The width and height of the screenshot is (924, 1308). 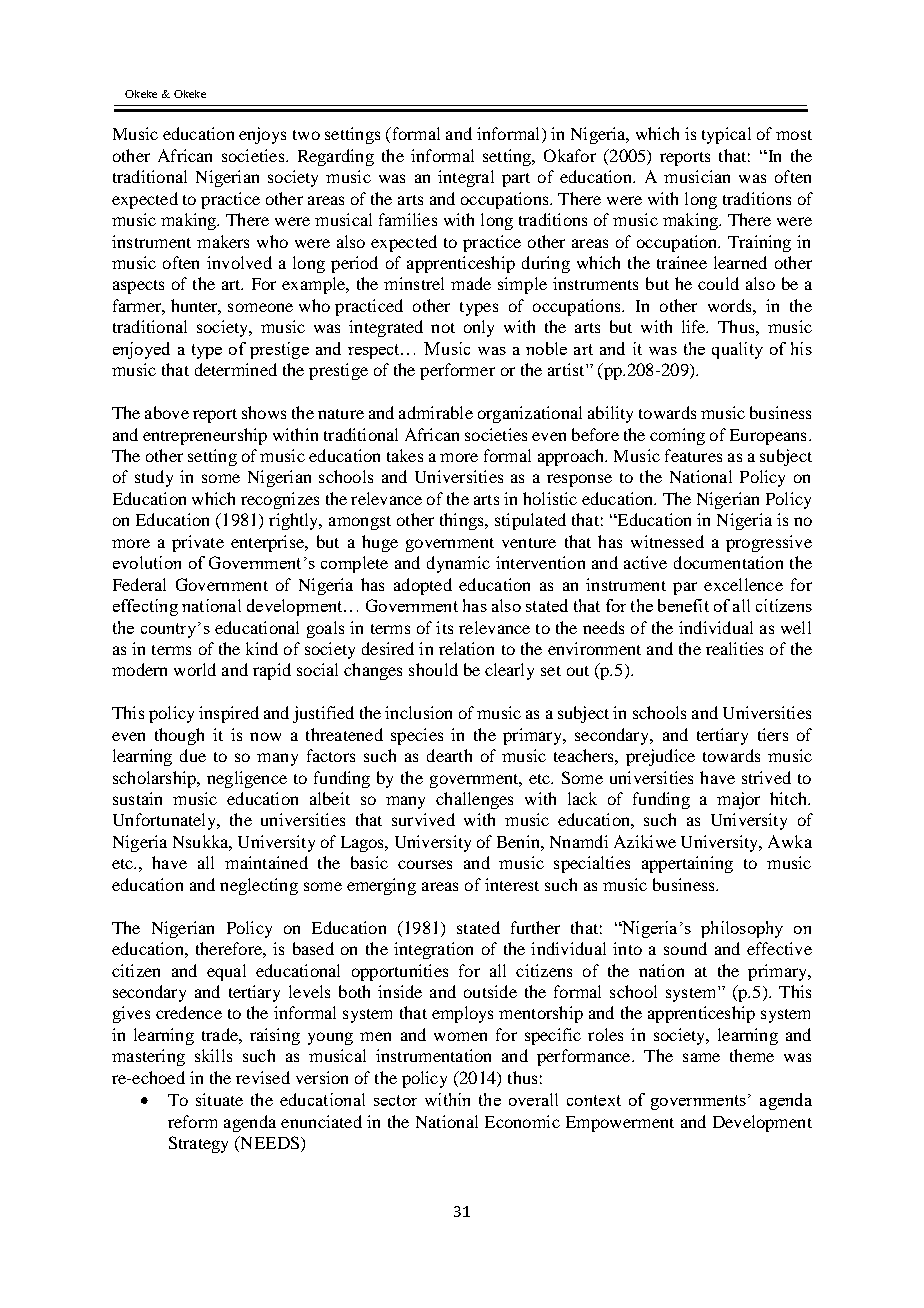 I want to click on world, so click(x=195, y=669).
